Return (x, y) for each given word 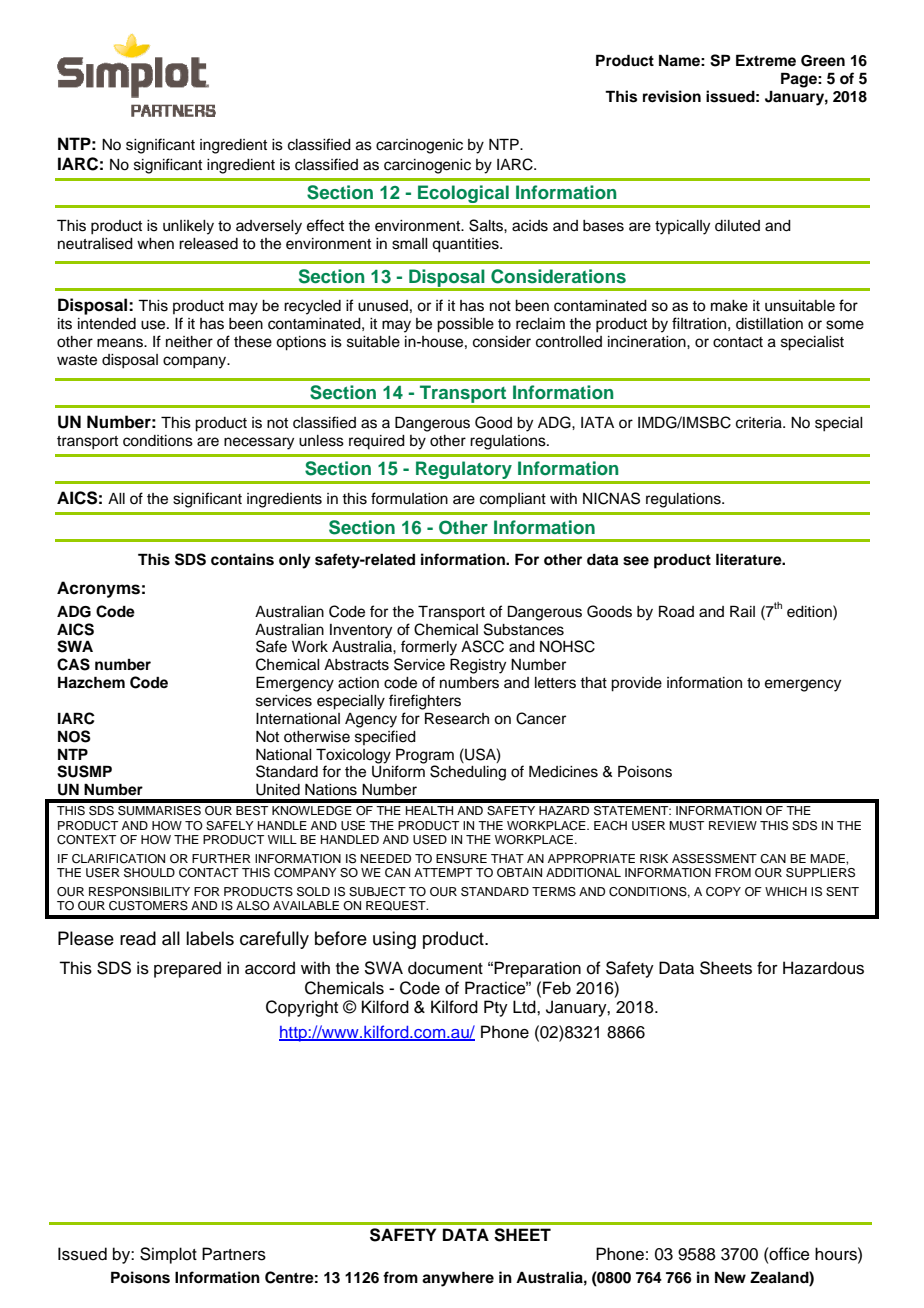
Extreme (766, 60)
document (445, 968)
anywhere (458, 1279)
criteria (760, 423)
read (138, 938)
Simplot (168, 1255)
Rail (742, 611)
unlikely (188, 227)
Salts (487, 225)
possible (465, 325)
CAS (73, 664)
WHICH (786, 892)
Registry (478, 666)
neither (189, 342)
